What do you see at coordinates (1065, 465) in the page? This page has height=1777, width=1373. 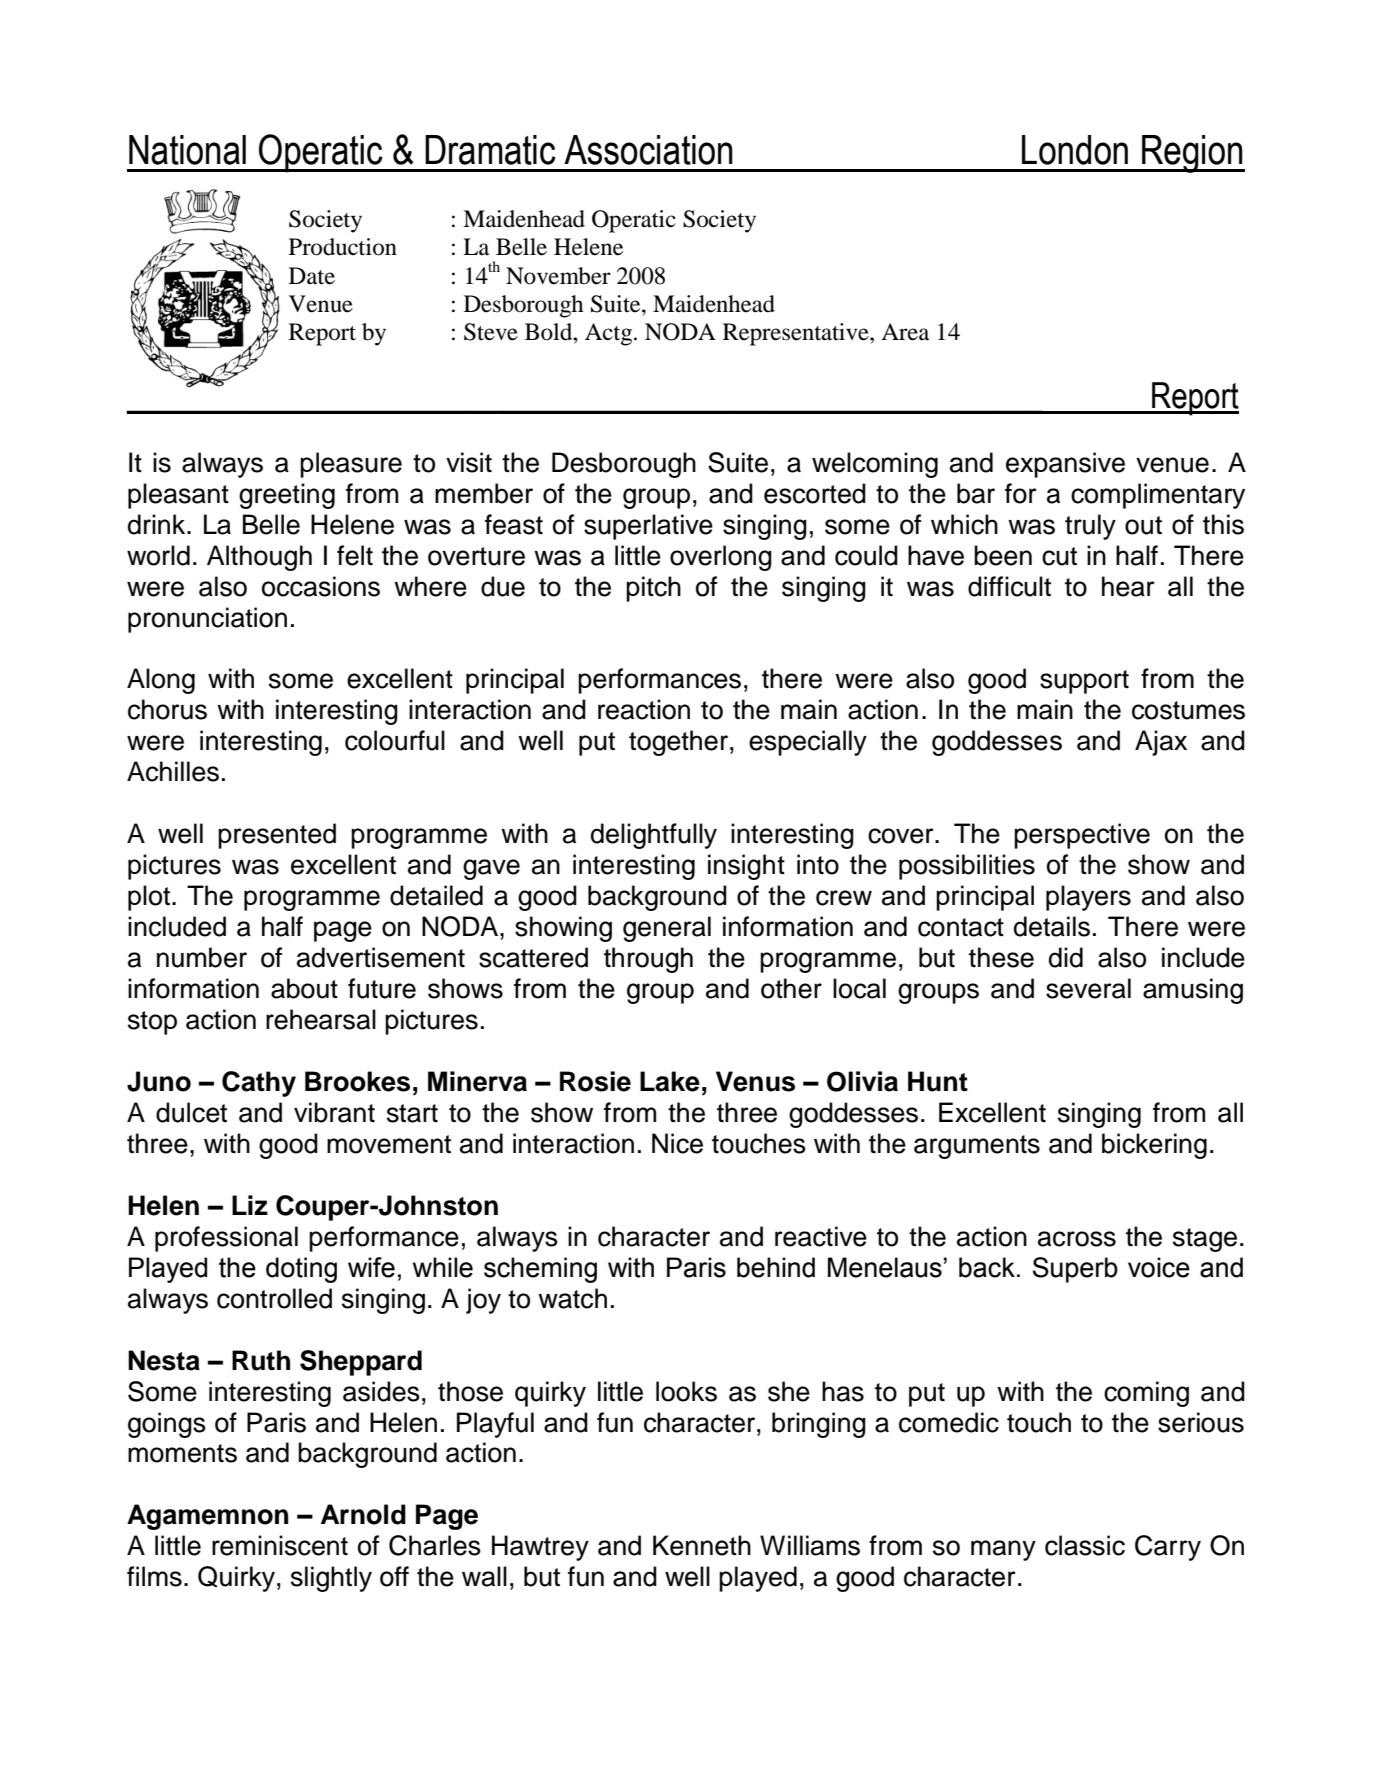 I see `expansive` at bounding box center [1065, 465].
